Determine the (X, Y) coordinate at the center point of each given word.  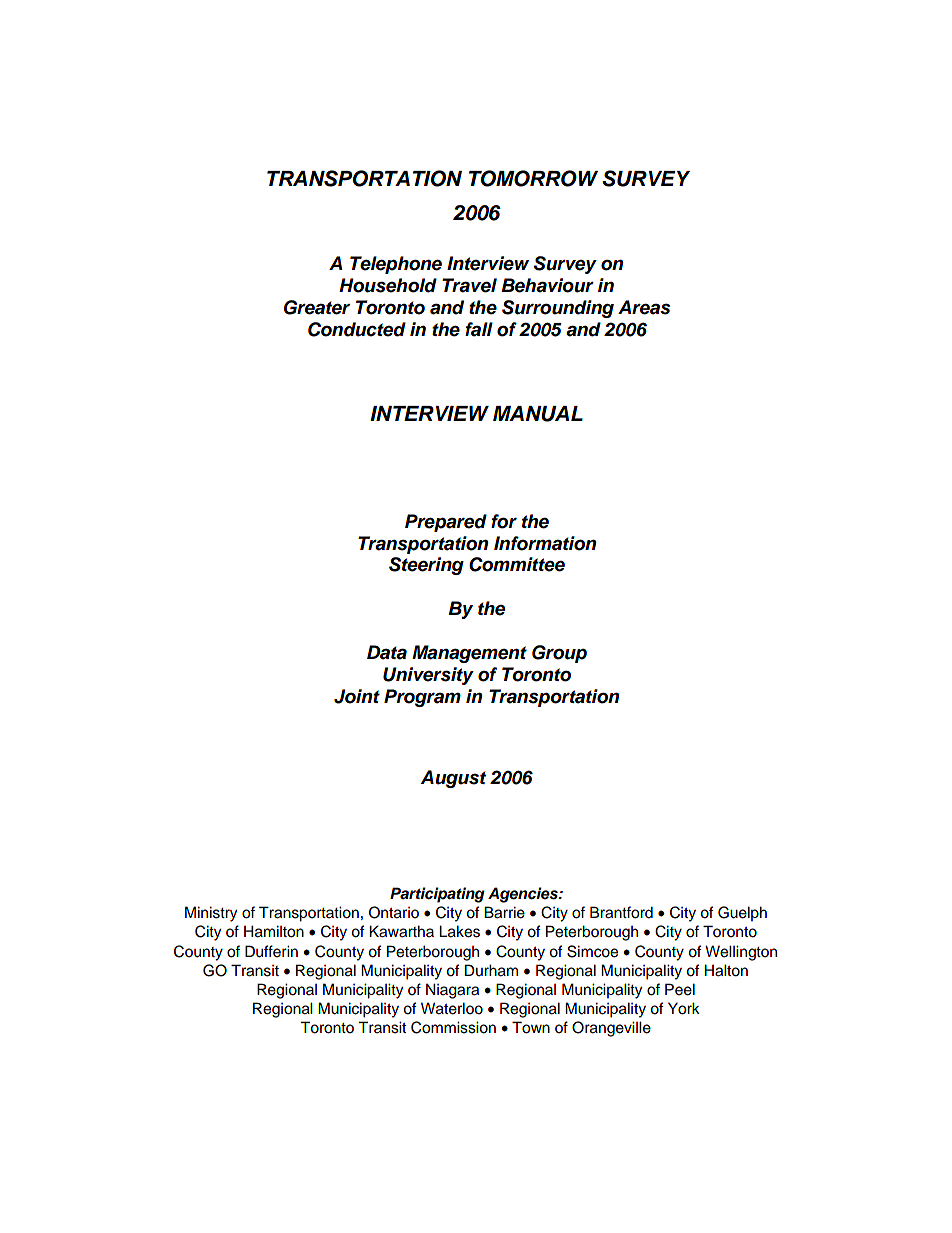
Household (388, 285)
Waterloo (452, 1008)
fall (479, 329)
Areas (644, 307)
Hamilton (274, 931)
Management (469, 654)
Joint (357, 696)
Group (559, 654)
